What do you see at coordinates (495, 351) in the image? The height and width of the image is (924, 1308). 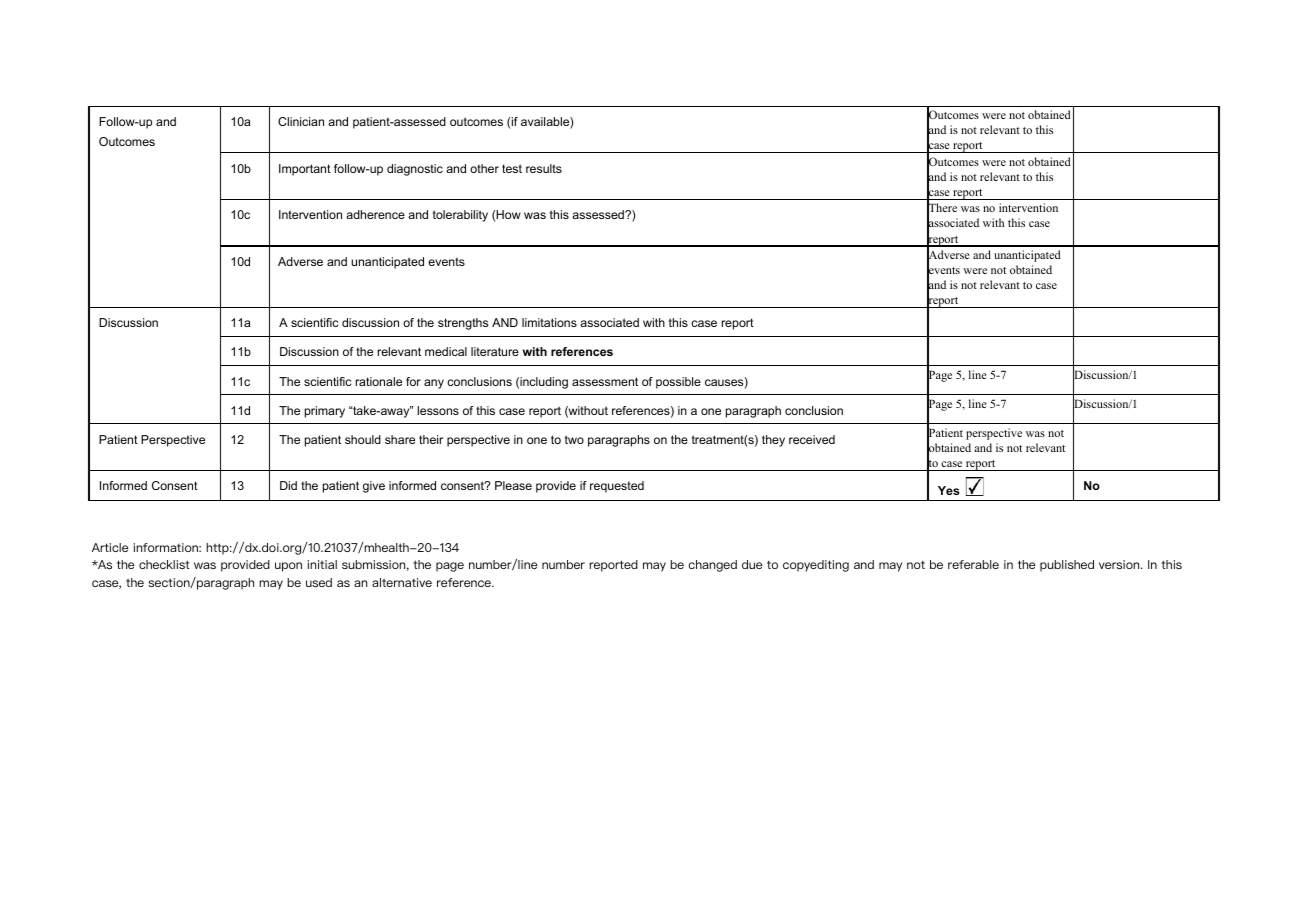 I see `literature` at bounding box center [495, 351].
